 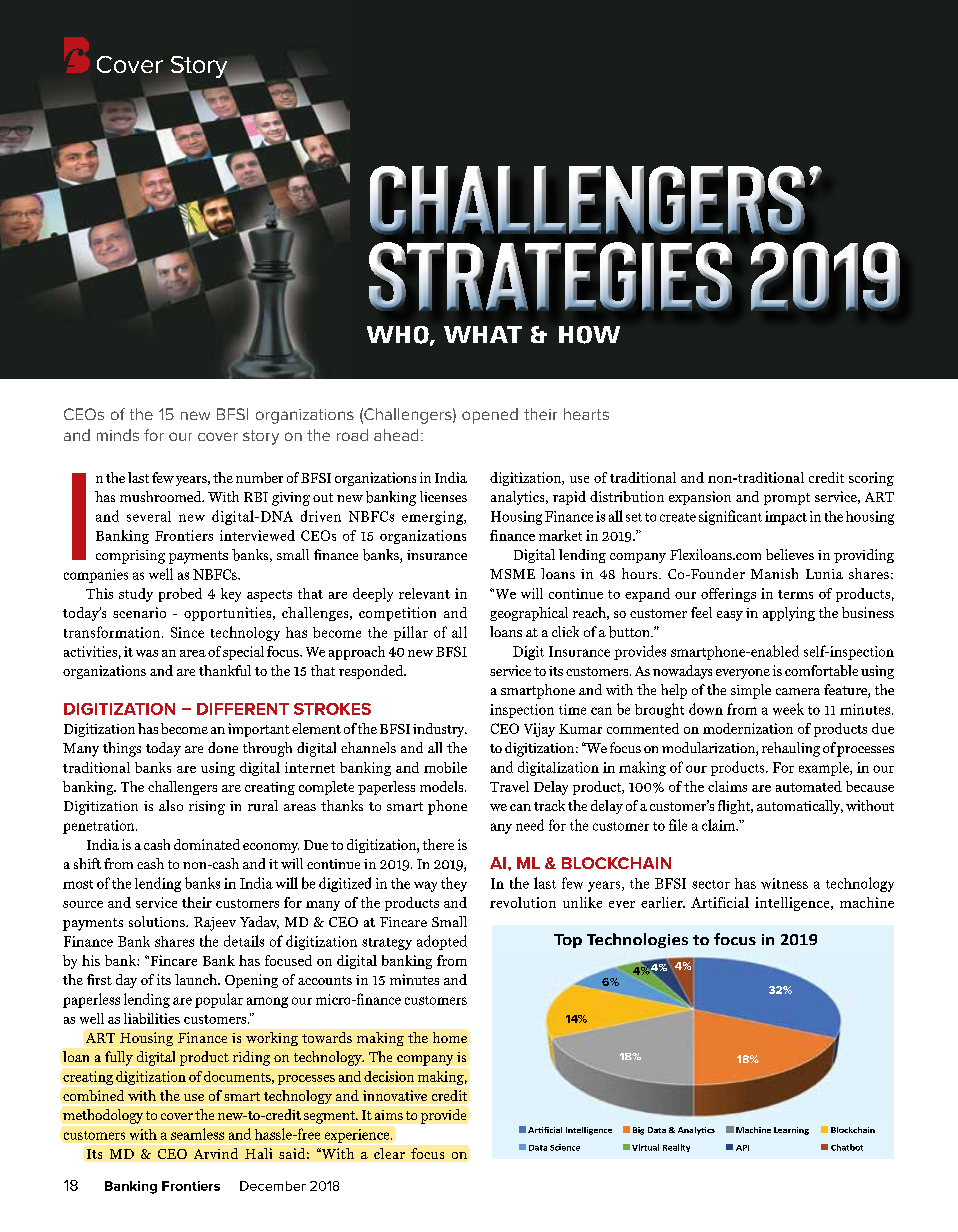 What do you see at coordinates (207, 844) in the image?
I see `dominated` at bounding box center [207, 844].
